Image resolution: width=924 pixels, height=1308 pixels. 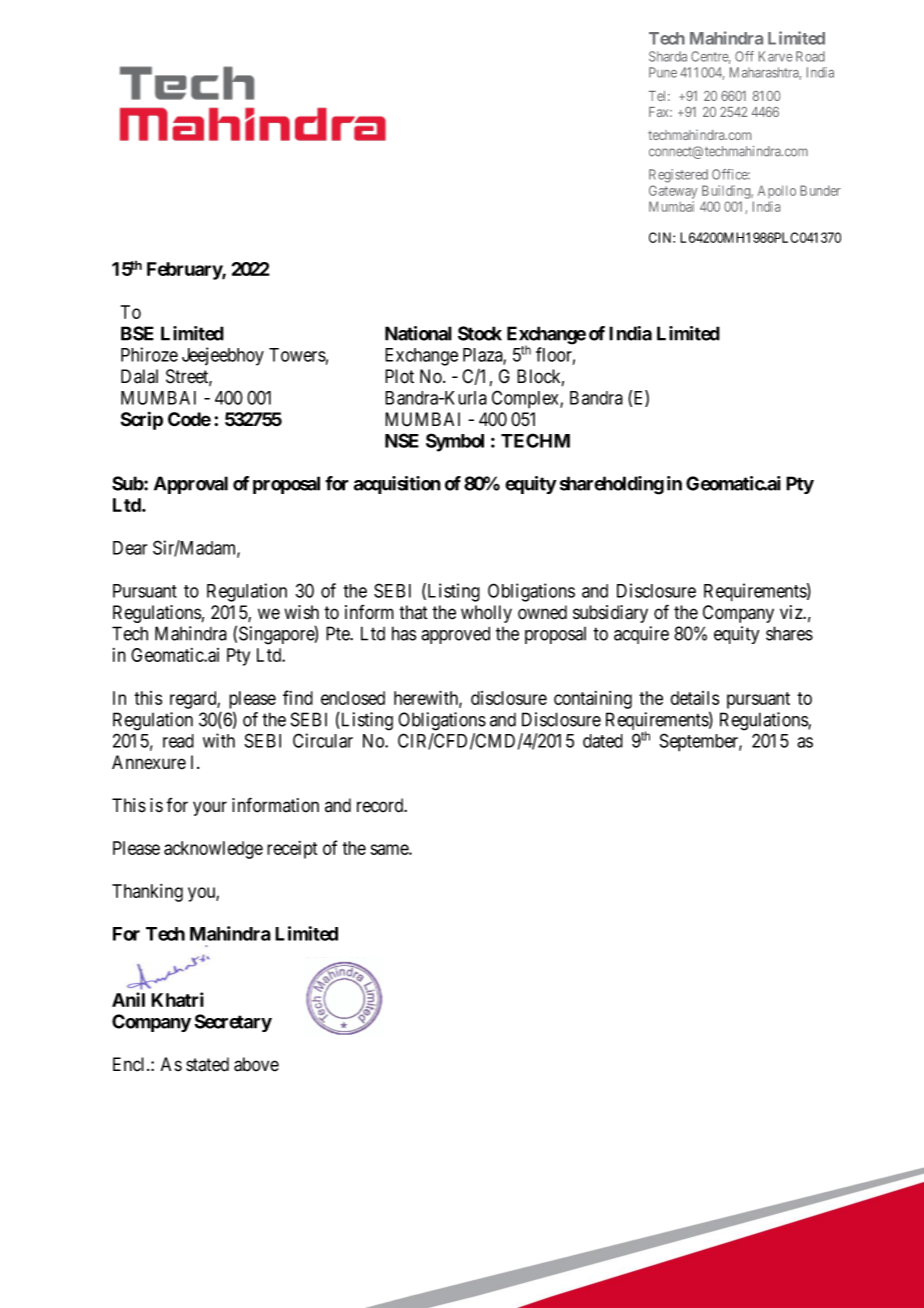 What do you see at coordinates (663, 72) in the image?
I see `Pune` at bounding box center [663, 72].
